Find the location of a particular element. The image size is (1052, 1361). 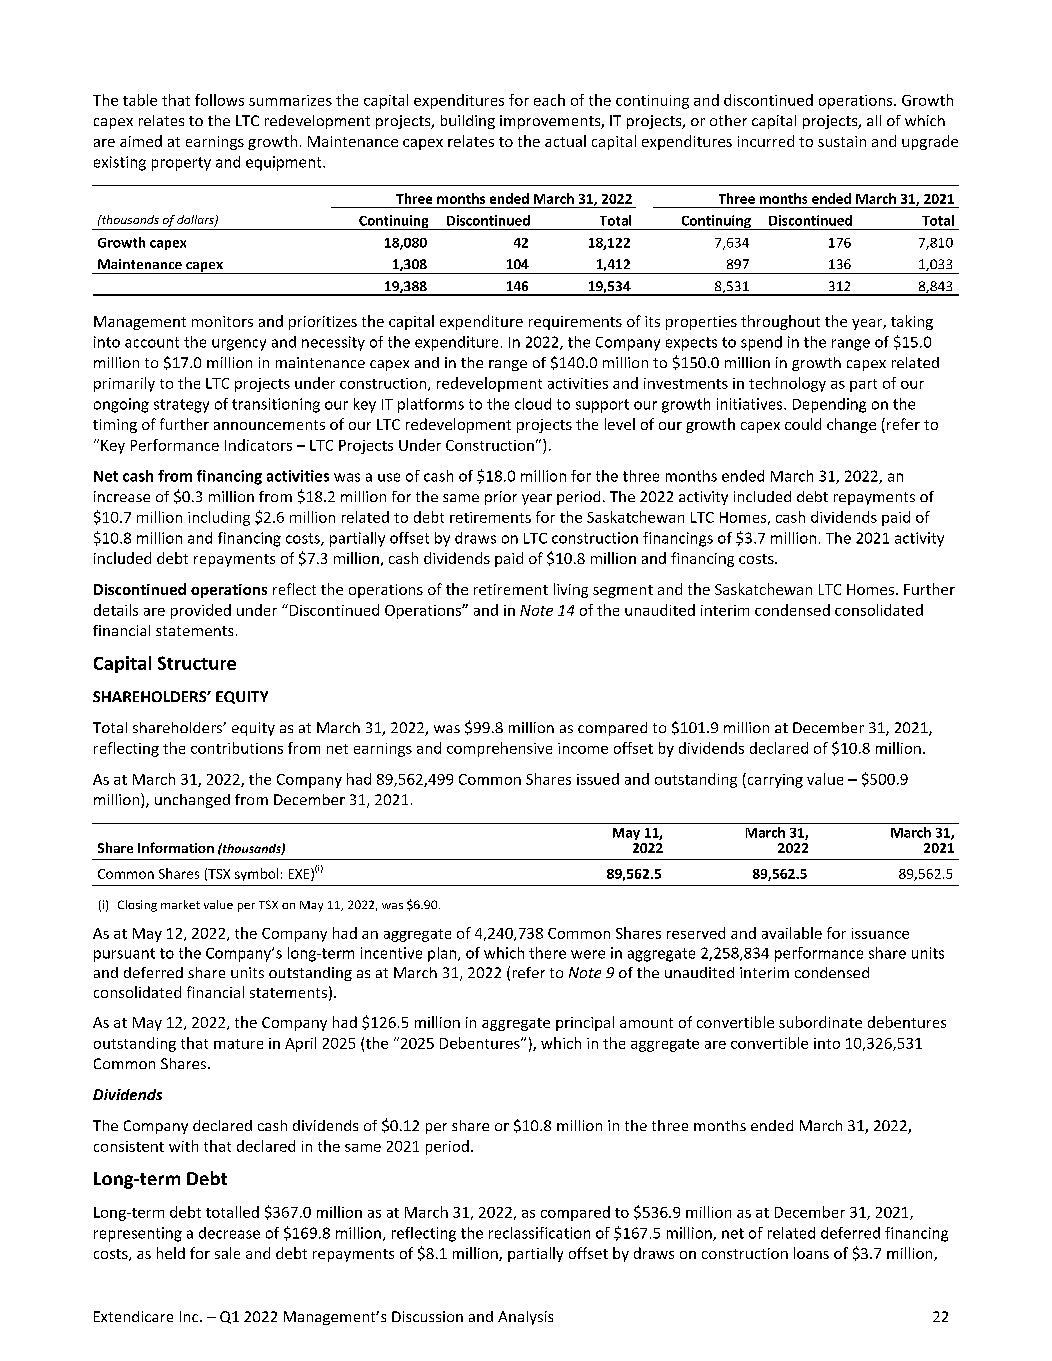

Analysis is located at coordinates (525, 1318).
